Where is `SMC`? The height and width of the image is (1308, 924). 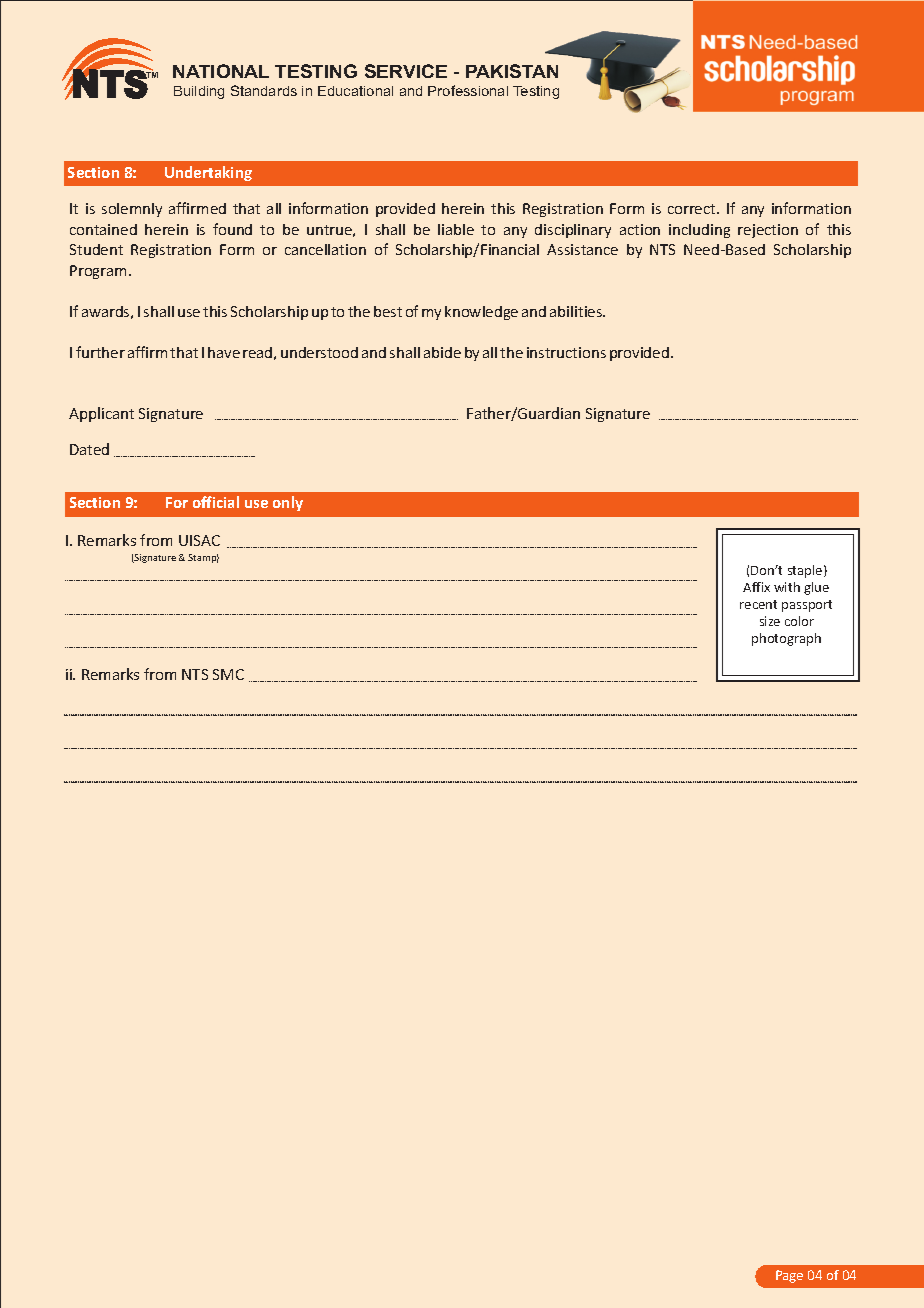 SMC is located at coordinates (228, 674).
